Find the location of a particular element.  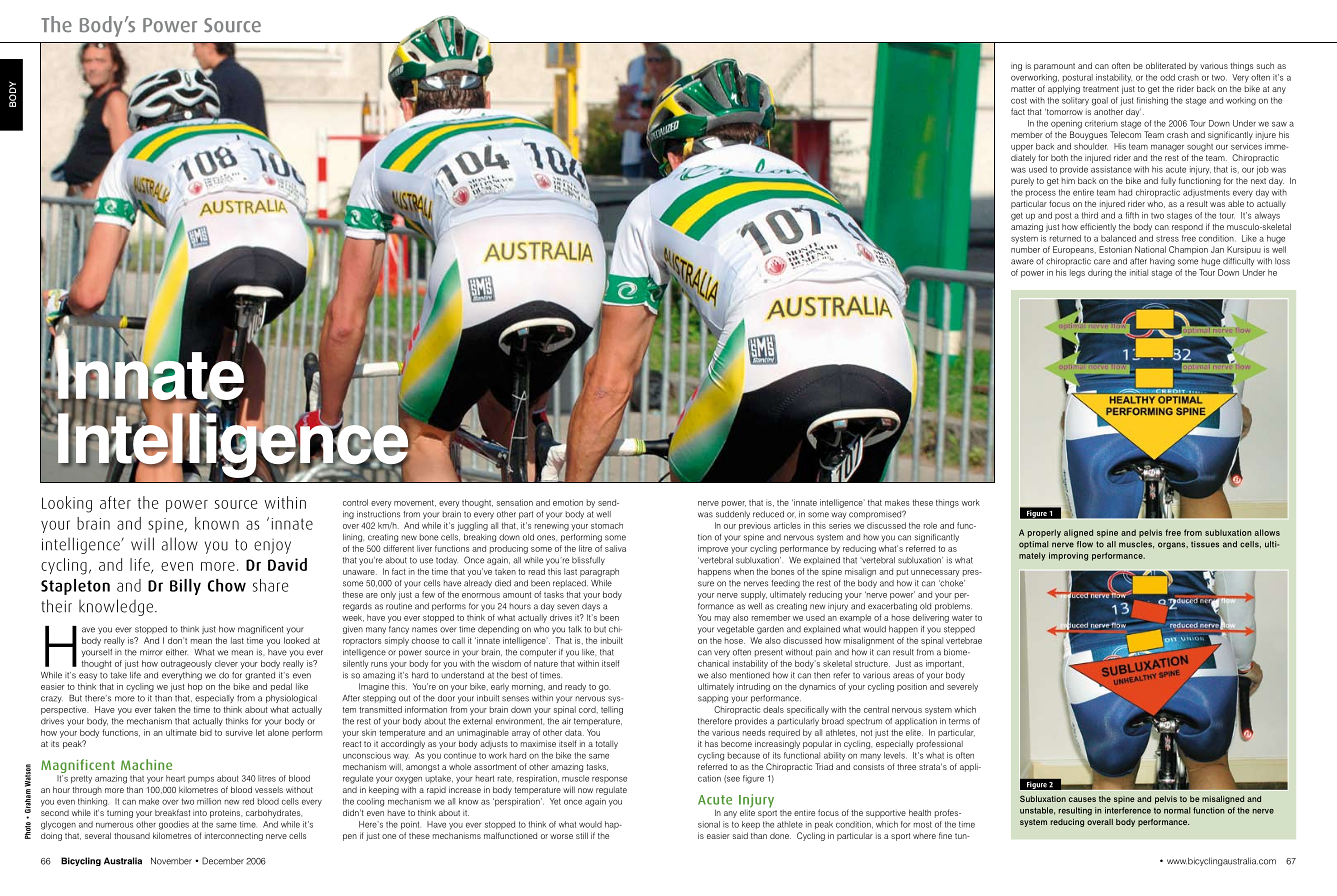

Looking is located at coordinates (67, 504).
